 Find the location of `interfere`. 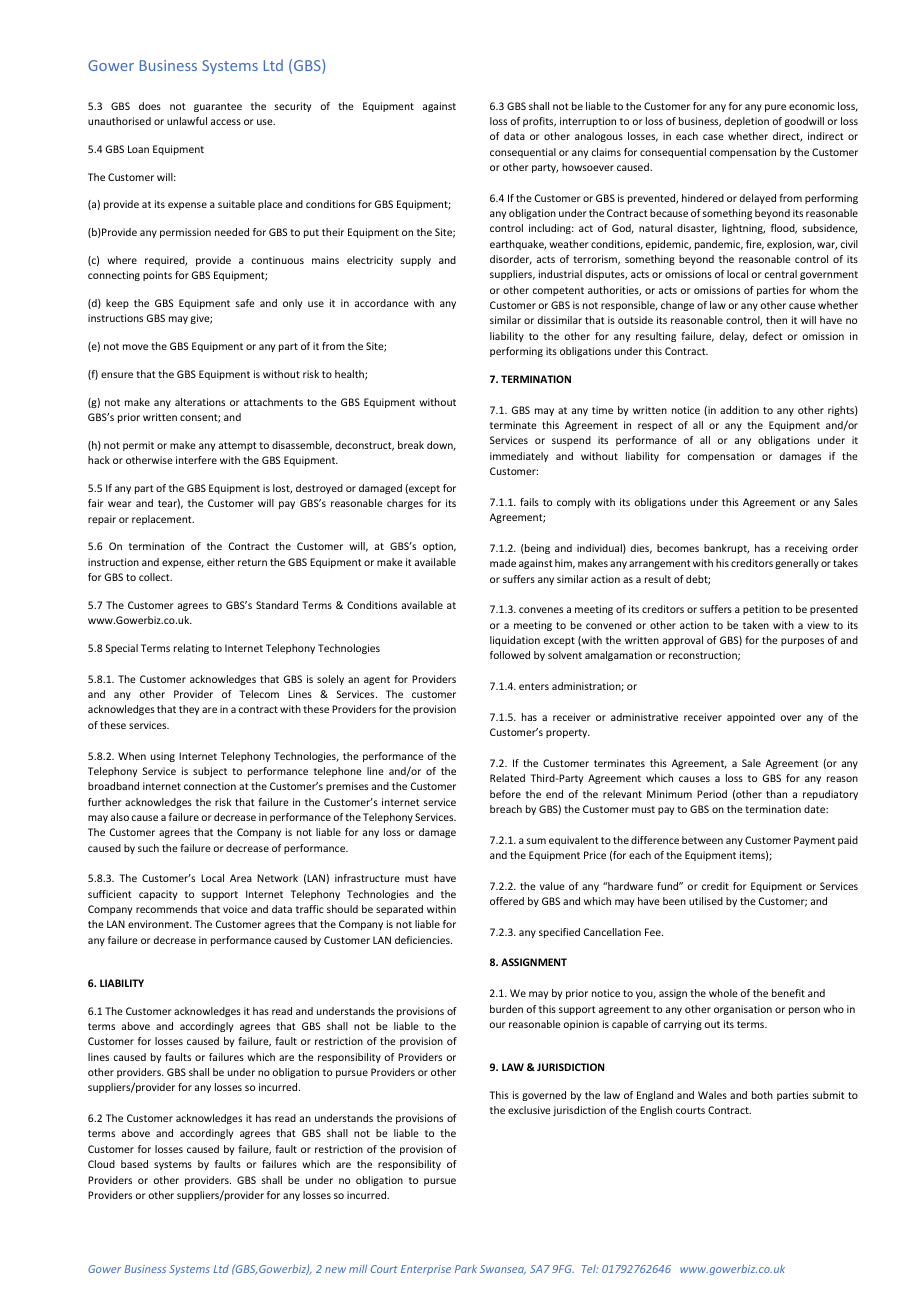

interfere is located at coordinates (196, 460).
